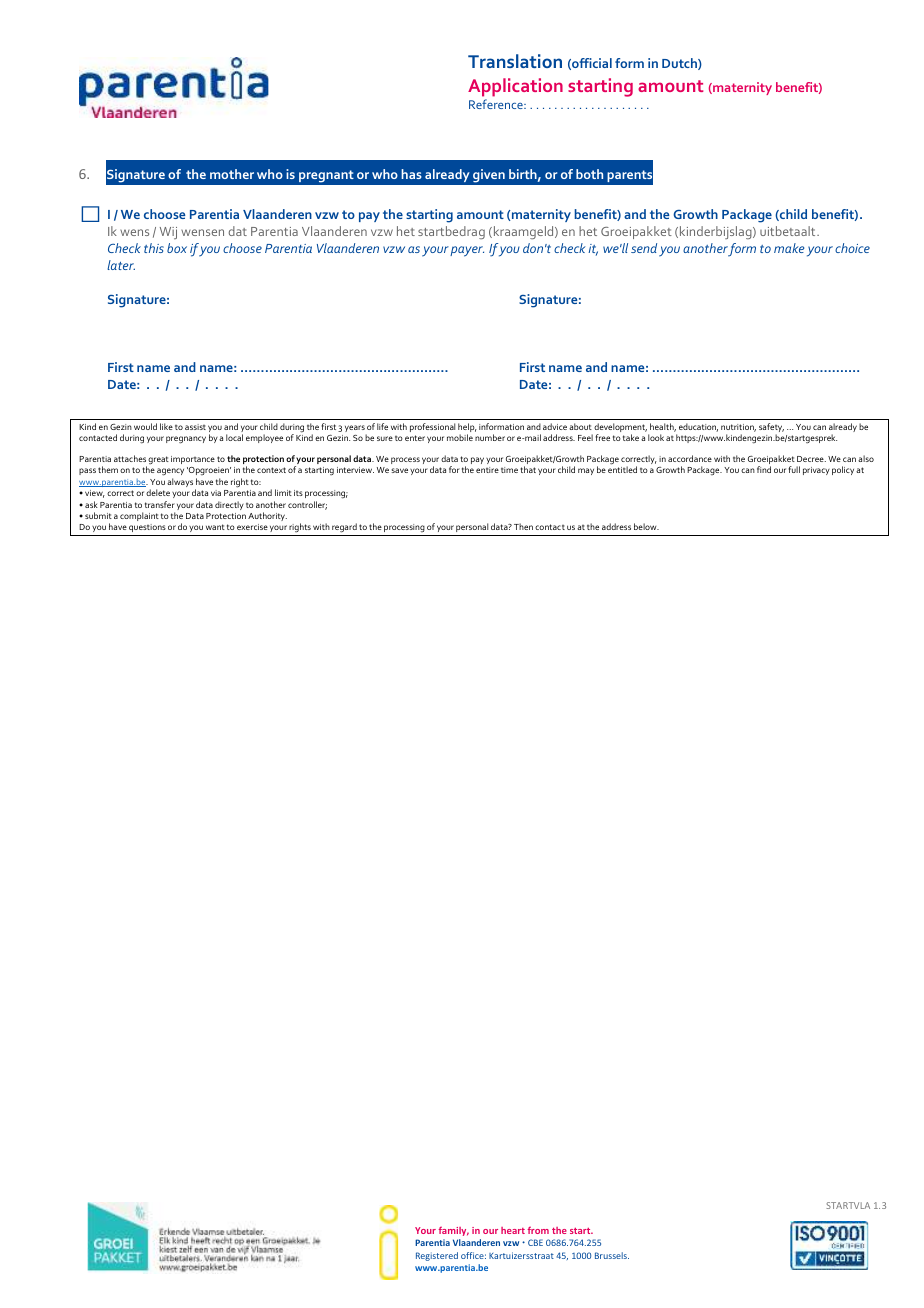 This document has width=924, height=1308. Describe the element at coordinates (698, 427) in the document. I see `education` at that location.
